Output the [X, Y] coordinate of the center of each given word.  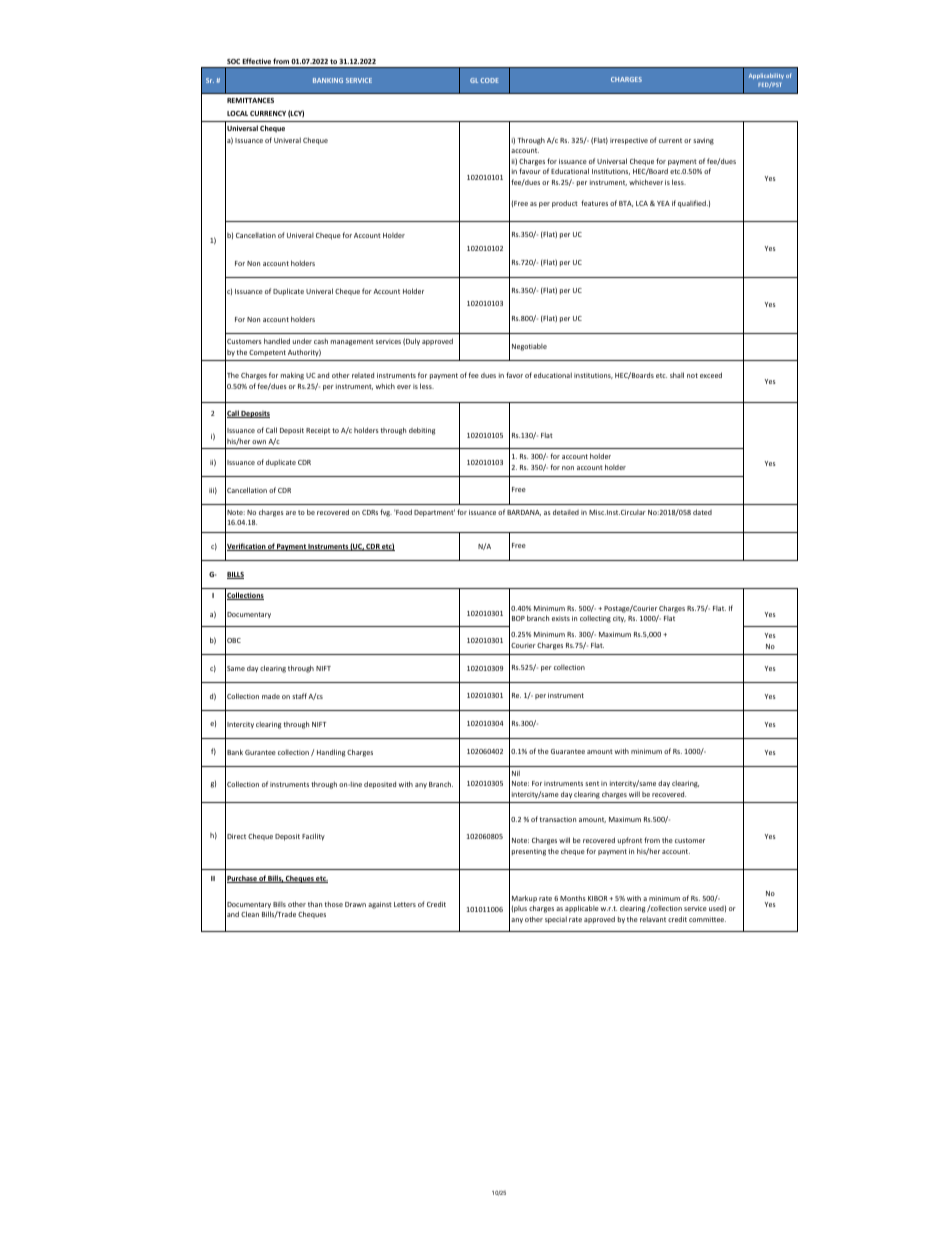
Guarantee [568, 751]
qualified [693, 204]
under [302, 341]
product [565, 204]
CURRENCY [268, 113]
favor [514, 375]
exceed [711, 375]
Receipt [318, 431]
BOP [518, 618]
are [291, 513]
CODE [489, 80]
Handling [331, 753]
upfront [630, 841]
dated [702, 512]
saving [703, 141]
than [315, 904]
